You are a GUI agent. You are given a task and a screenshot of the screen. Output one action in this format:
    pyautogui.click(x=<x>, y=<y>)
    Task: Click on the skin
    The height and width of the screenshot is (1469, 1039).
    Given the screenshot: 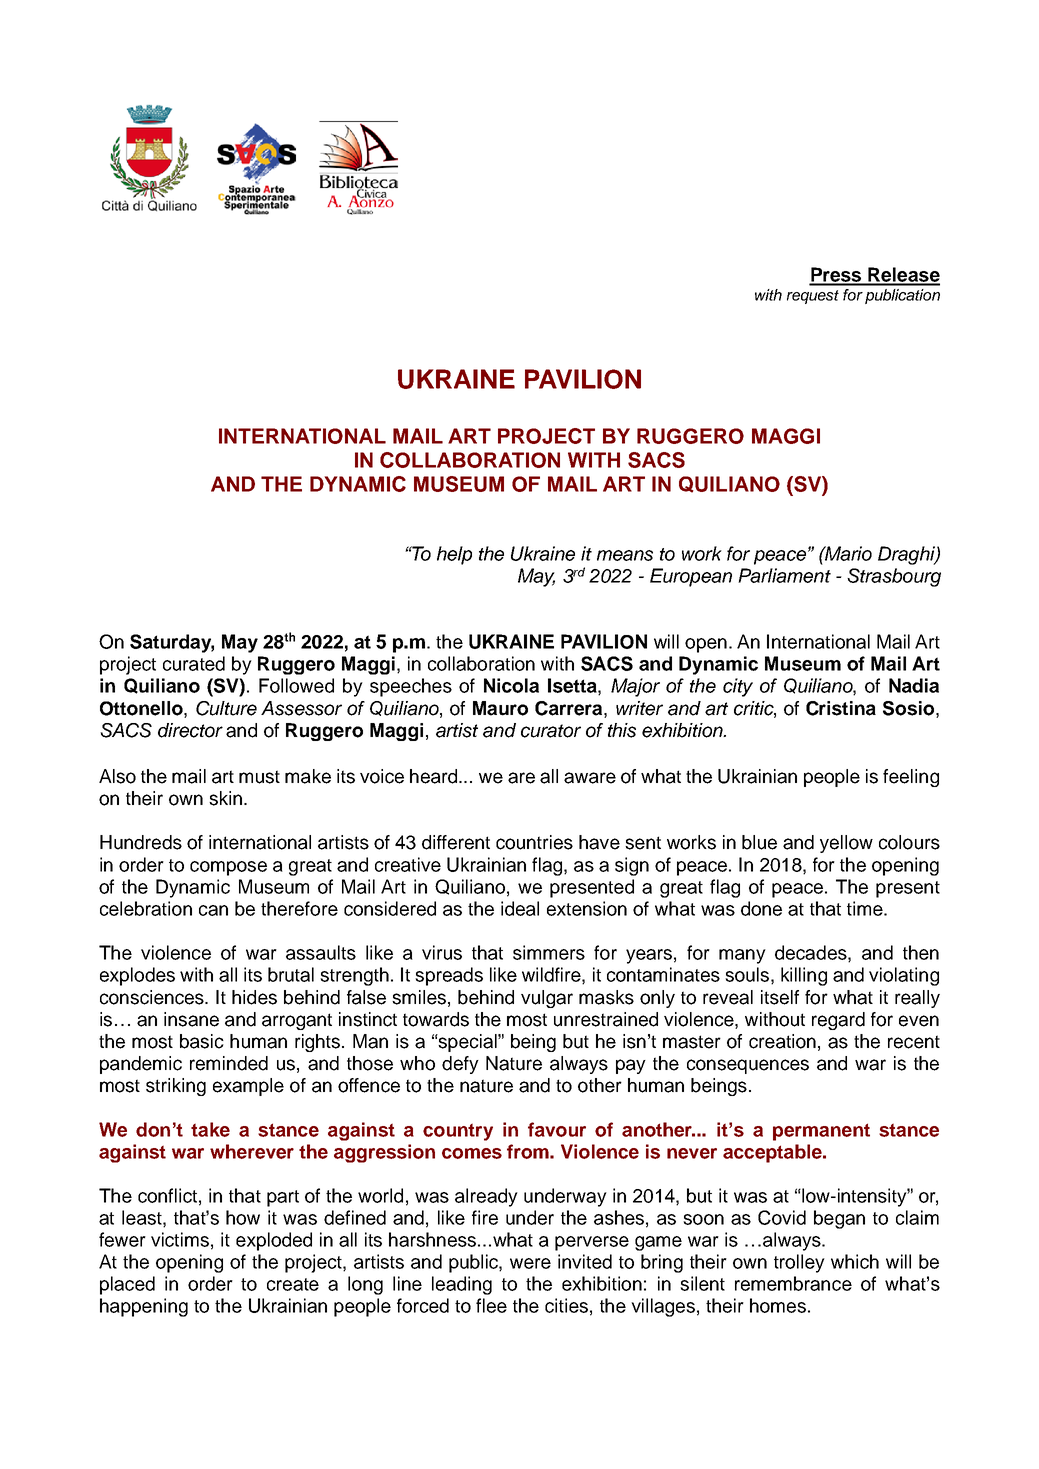 What is the action you would take?
    pyautogui.click(x=225, y=798)
